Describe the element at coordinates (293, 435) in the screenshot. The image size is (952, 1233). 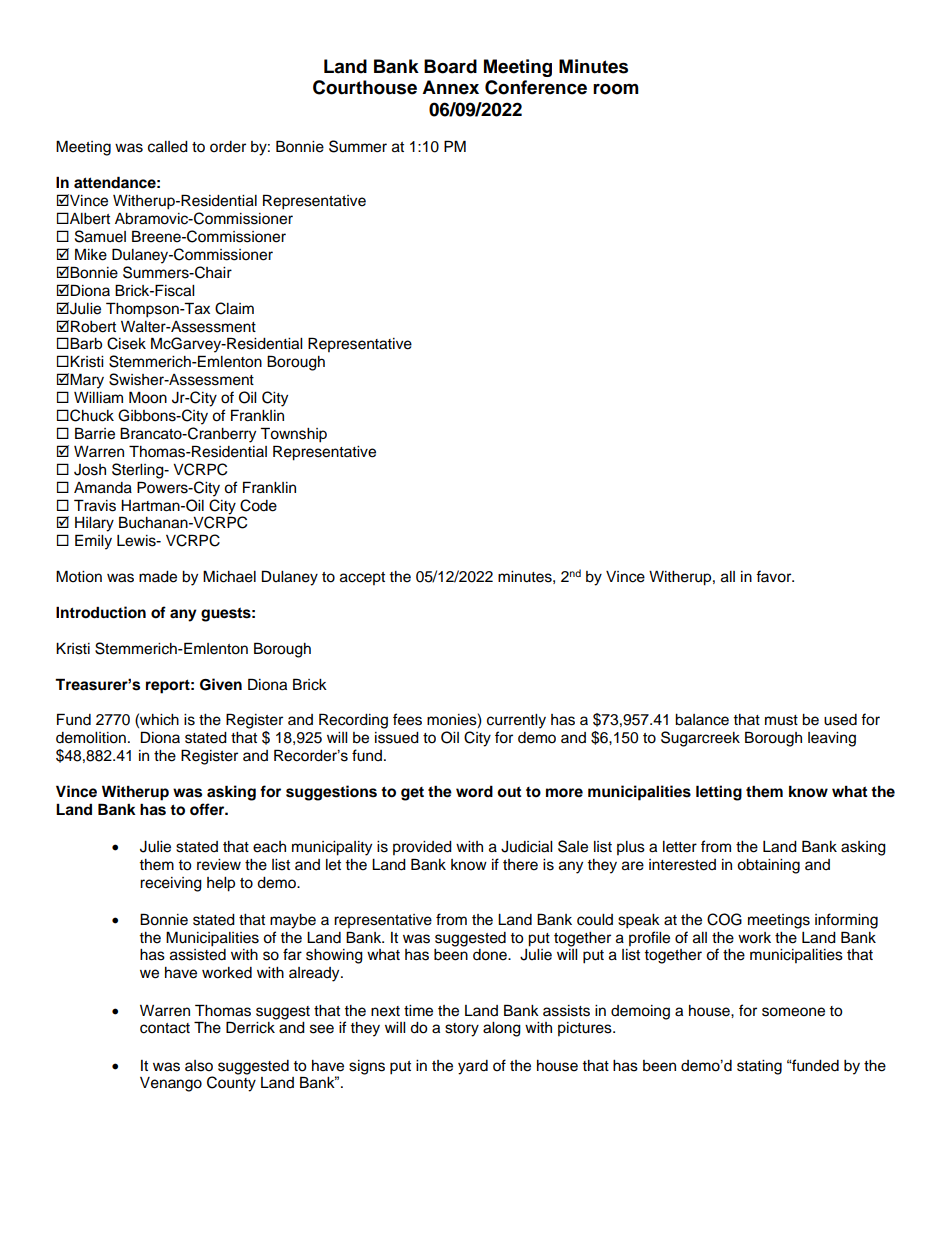
I see `Township` at that location.
